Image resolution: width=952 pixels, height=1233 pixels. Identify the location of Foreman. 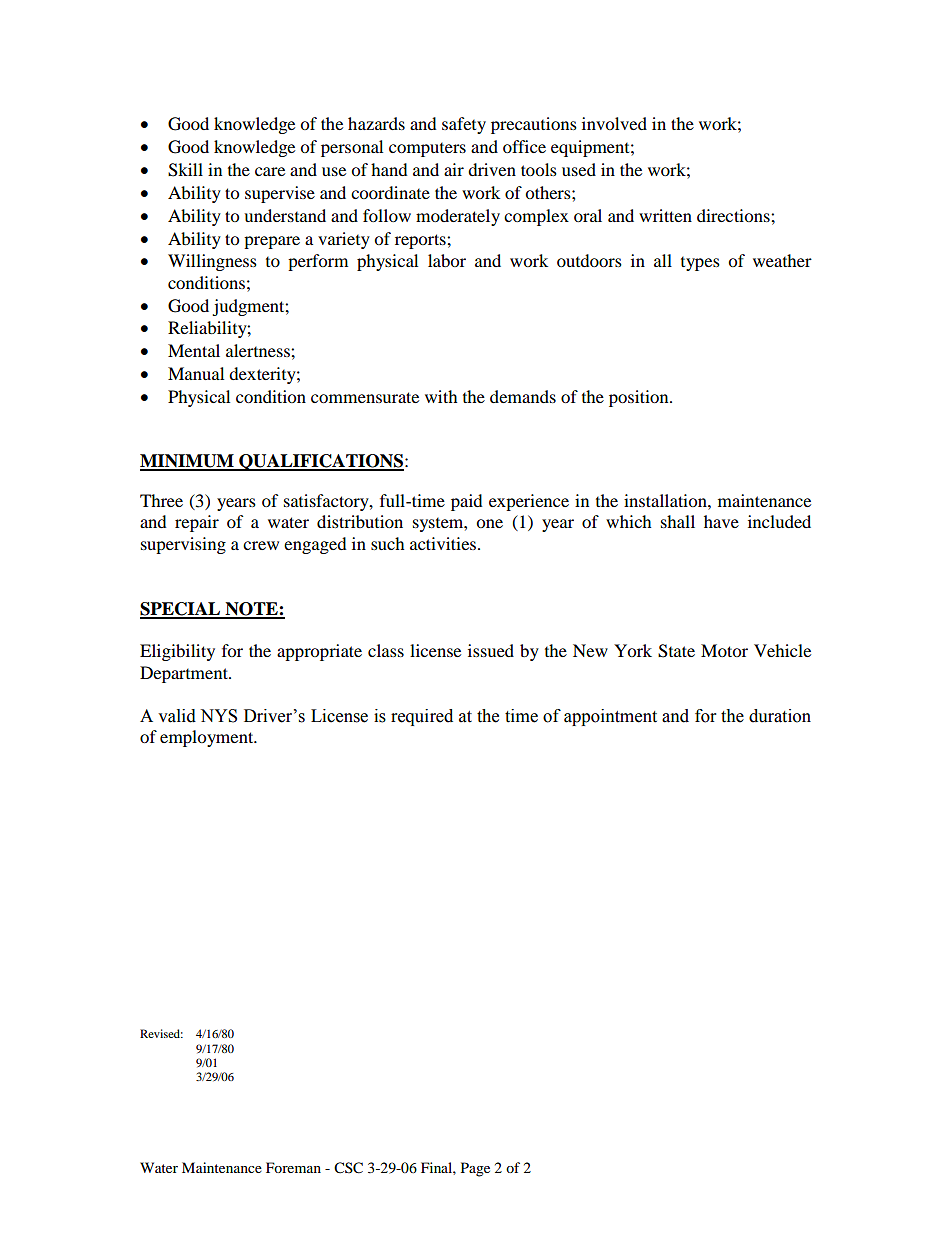
(293, 1167).
